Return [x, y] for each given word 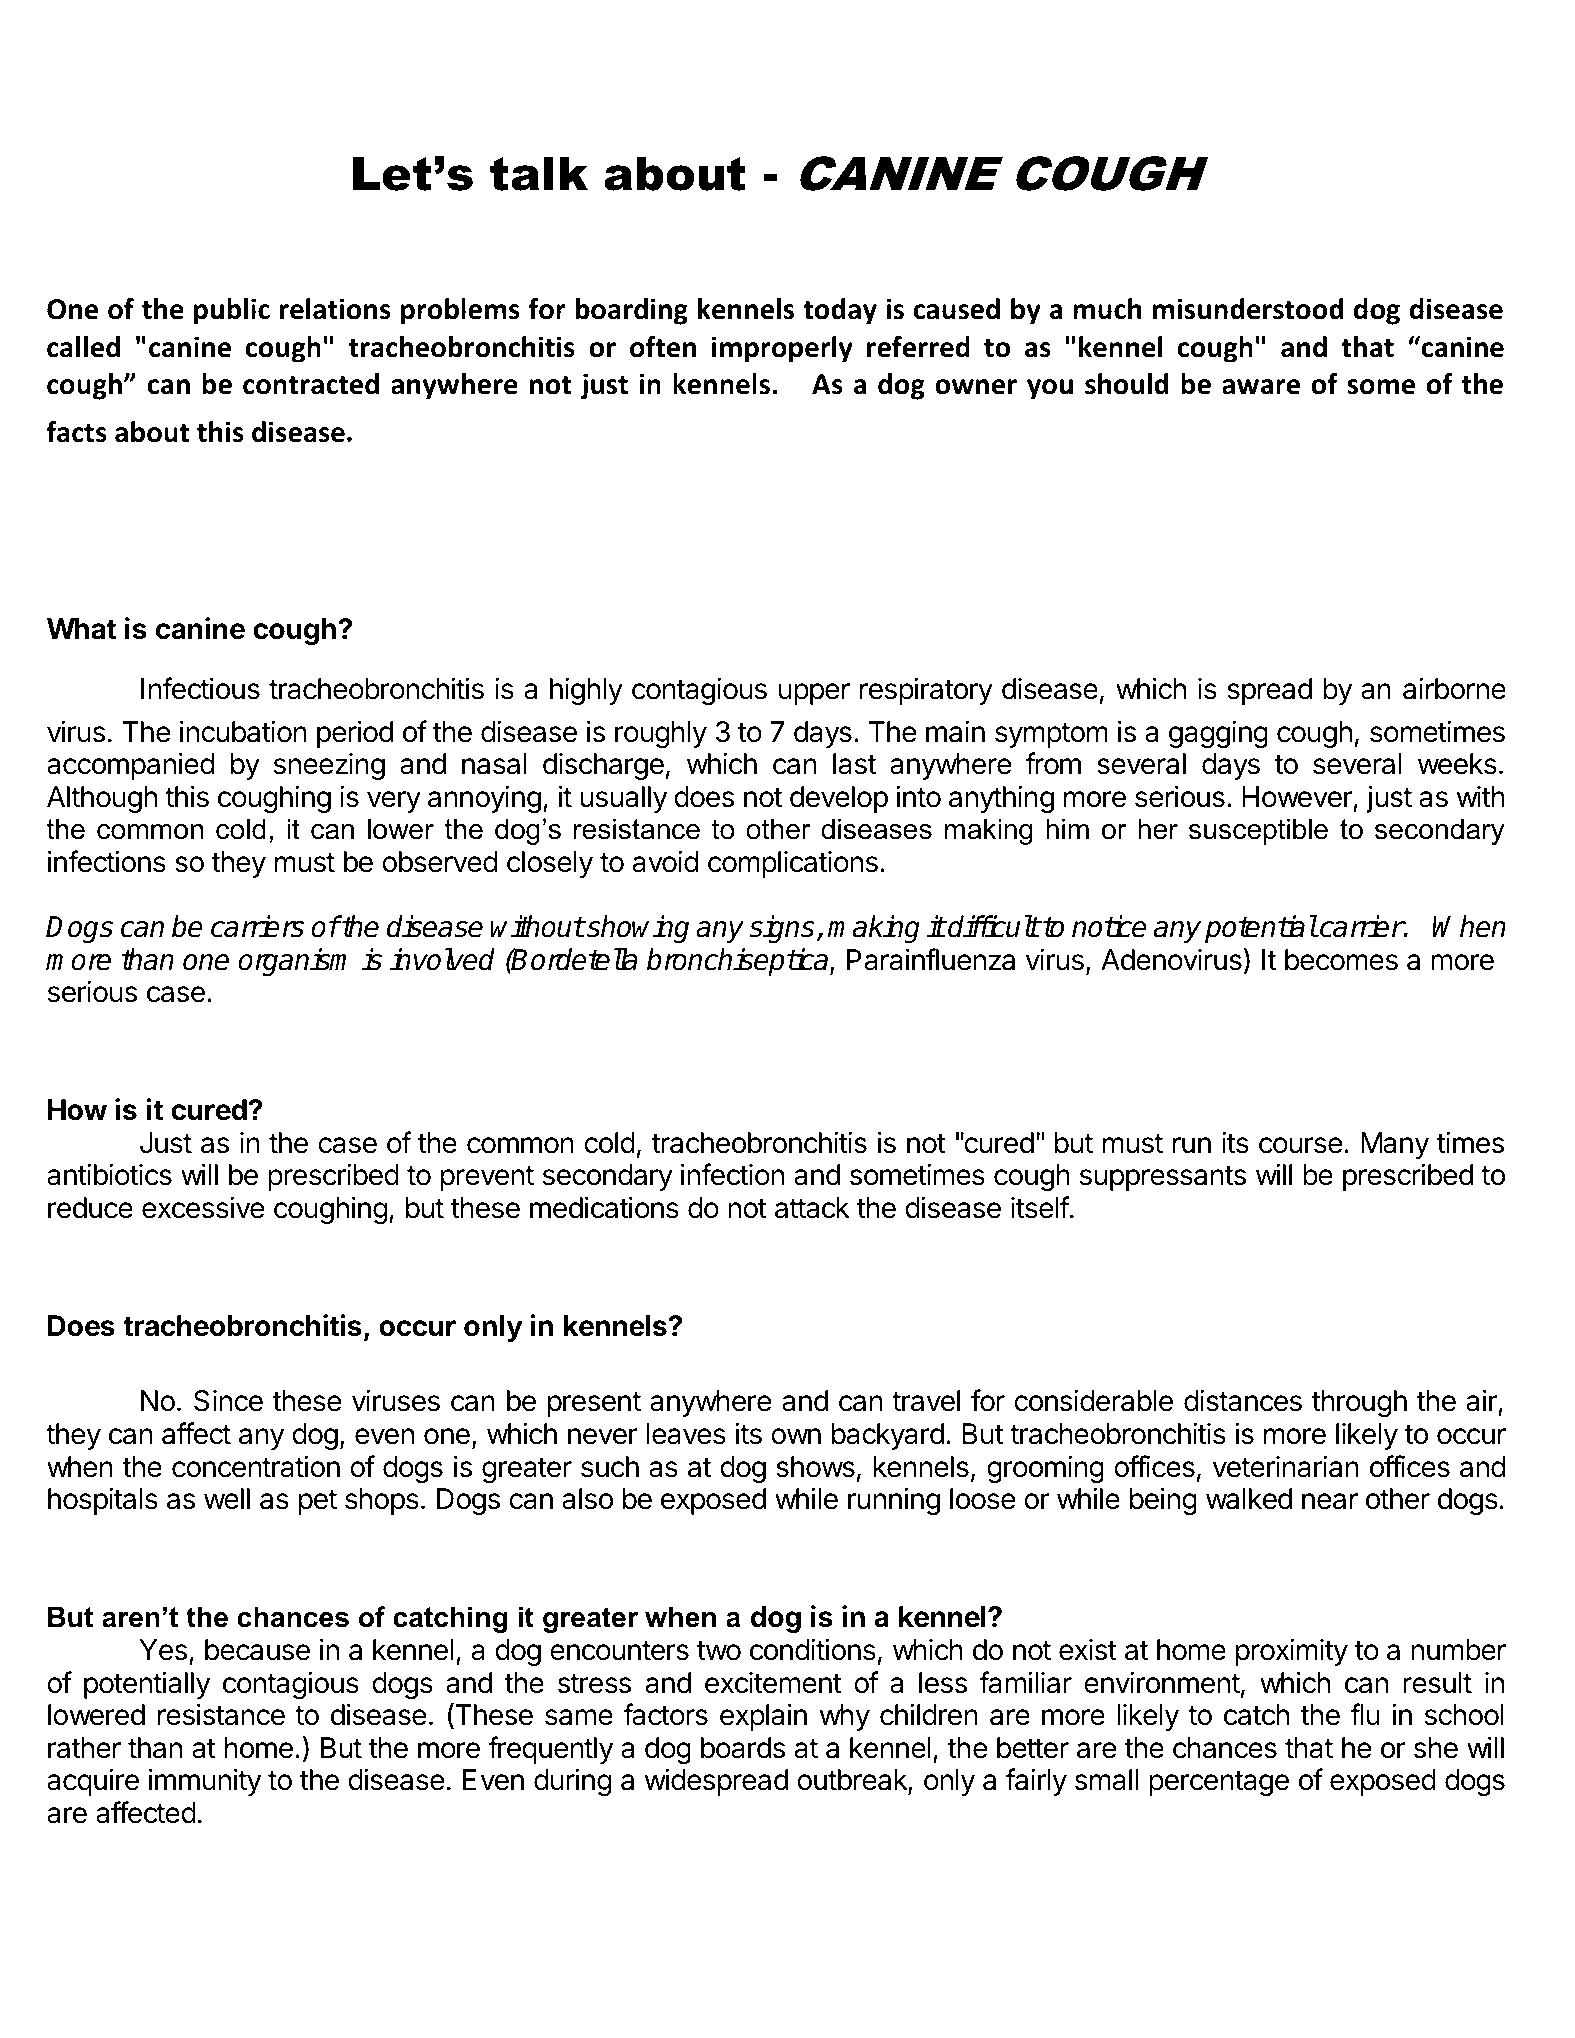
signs [783, 929]
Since [228, 1401]
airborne [1454, 688]
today [840, 311]
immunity [205, 1782]
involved [442, 959]
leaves [686, 1434]
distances [1243, 1400]
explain [763, 1717]
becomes [1341, 960]
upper [814, 694]
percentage [1219, 1783]
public [232, 311]
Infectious [200, 688]
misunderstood [1248, 309]
